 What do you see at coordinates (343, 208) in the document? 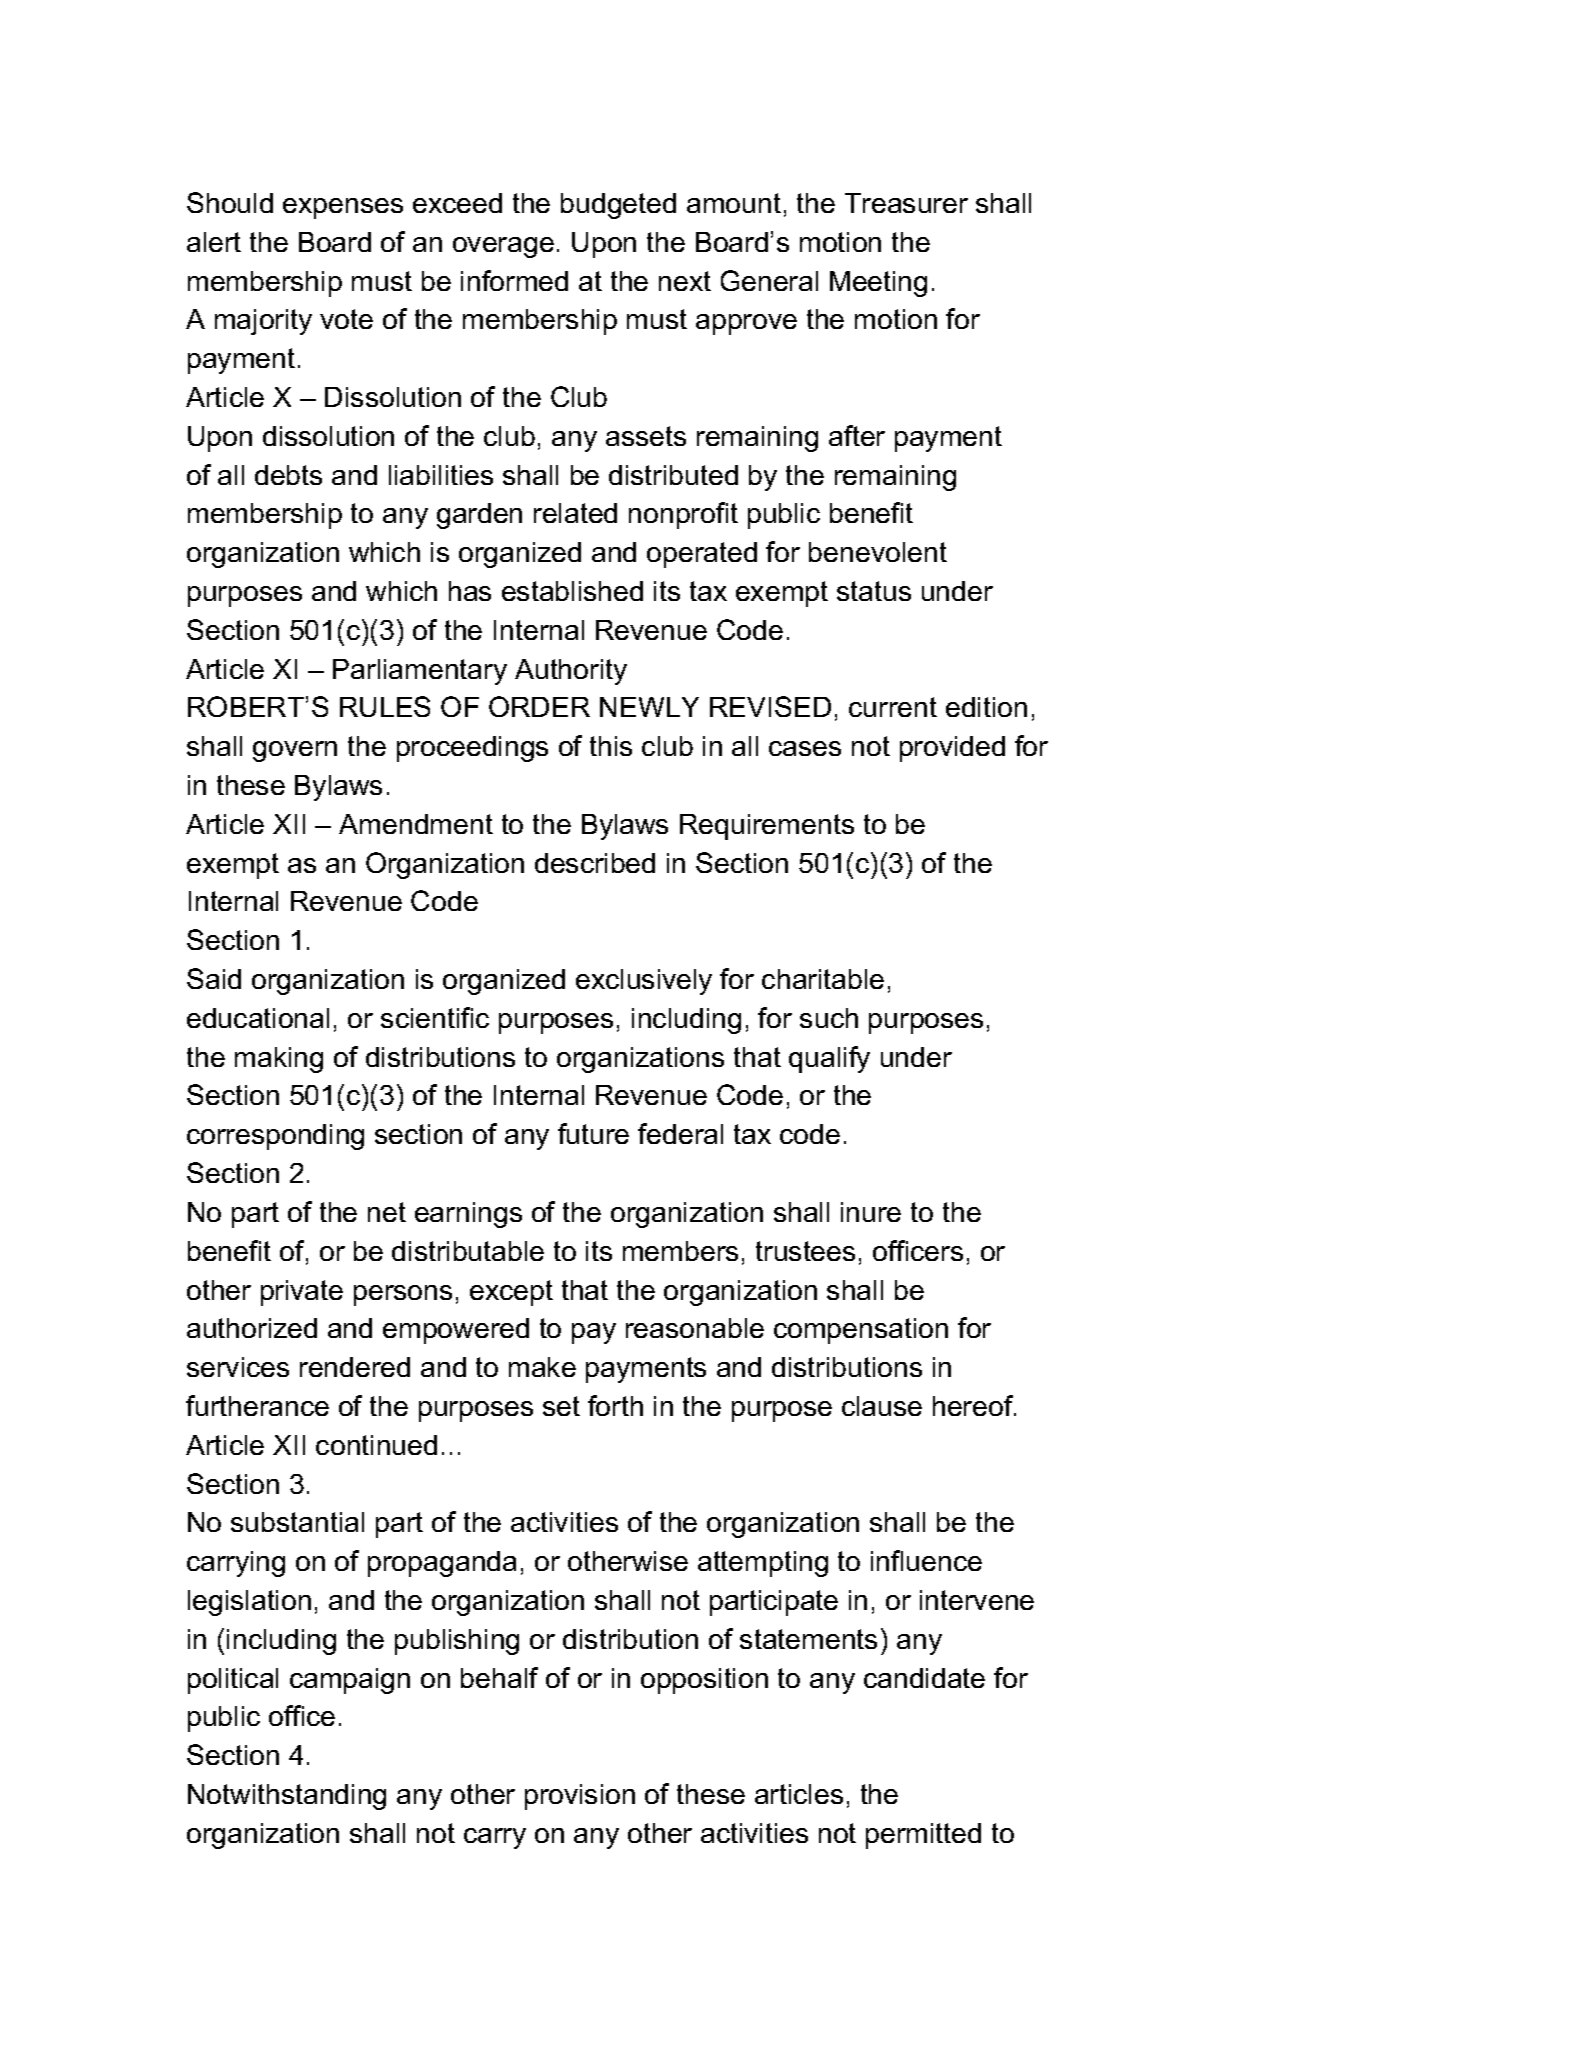
I see `expenses` at bounding box center [343, 208].
